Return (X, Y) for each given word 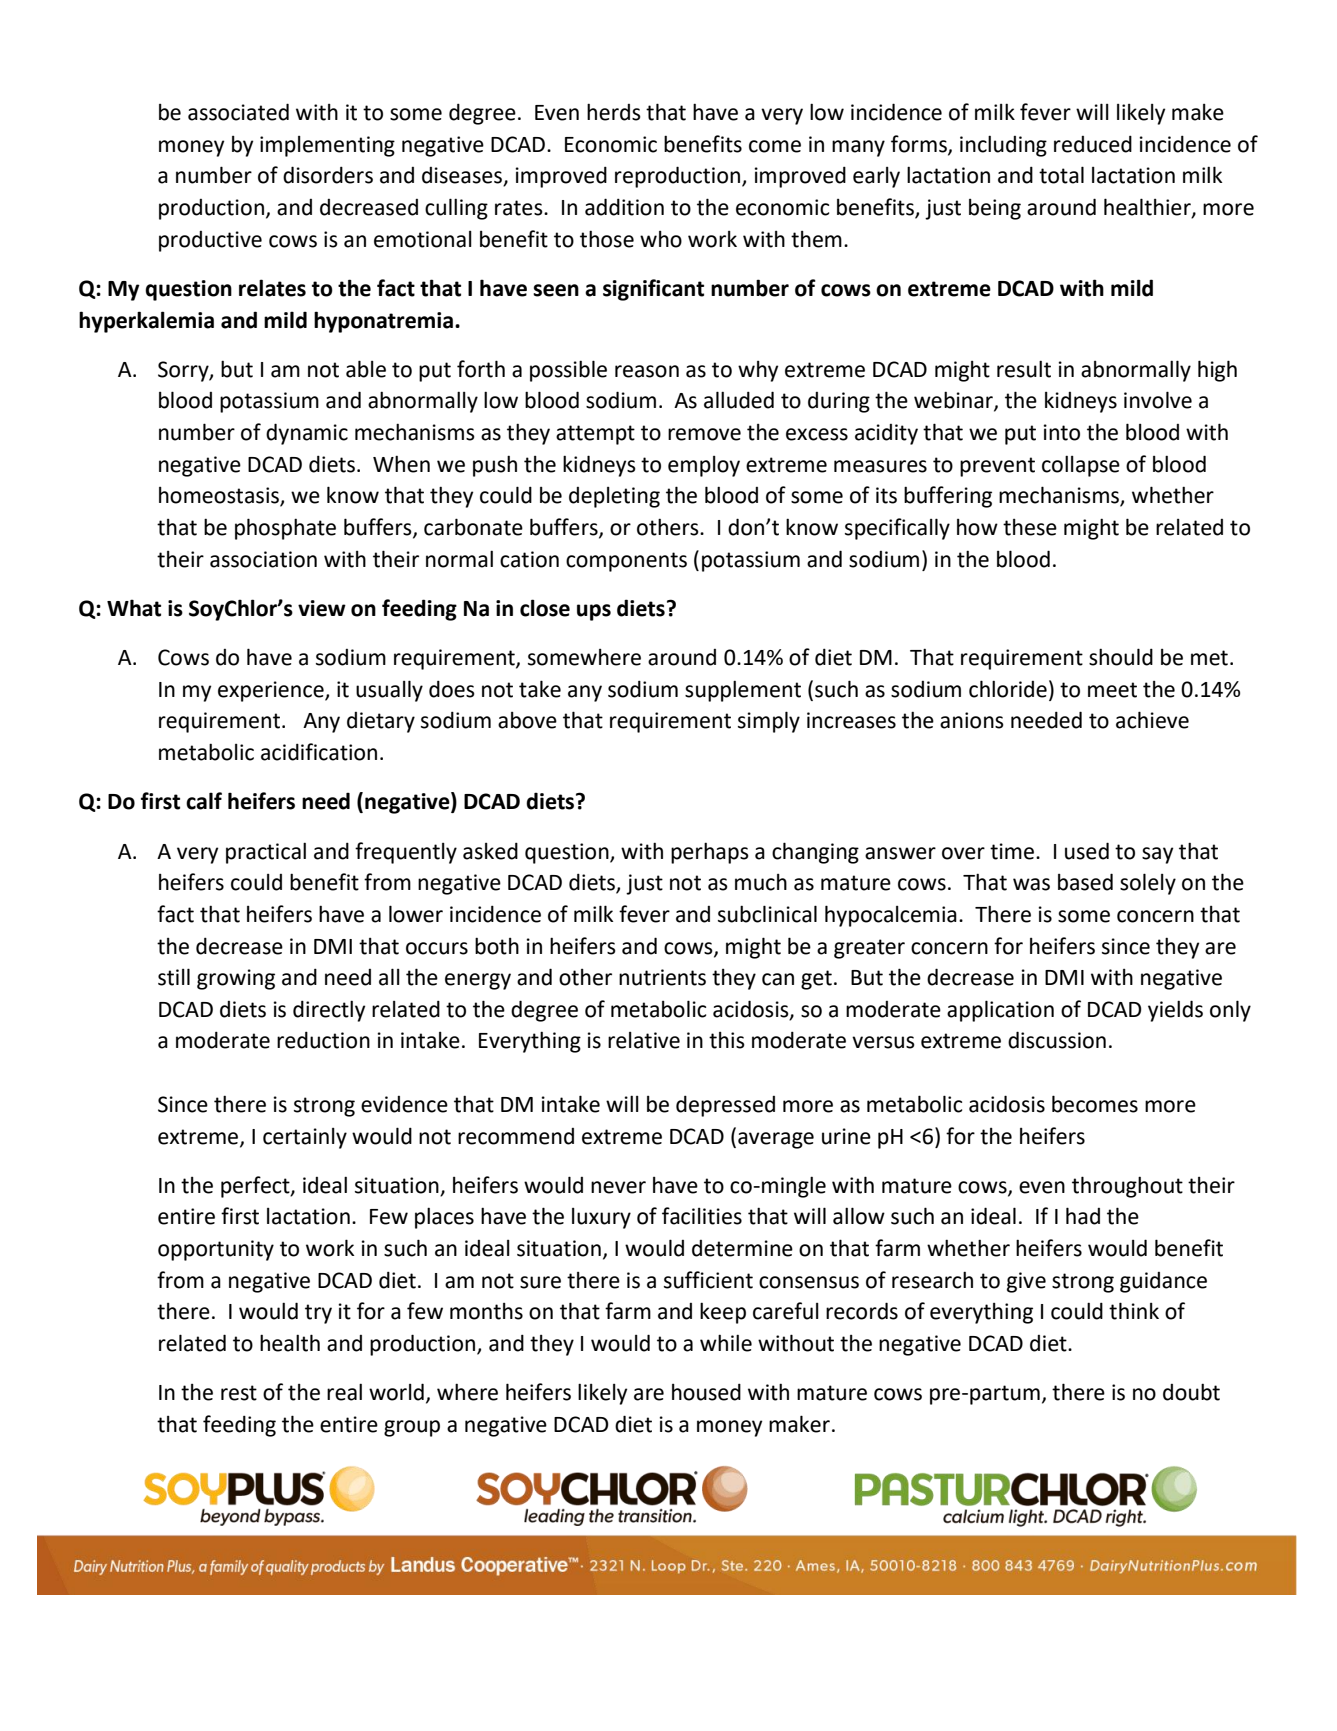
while (726, 1343)
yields (1175, 1011)
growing (236, 979)
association (263, 559)
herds (614, 112)
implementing (327, 146)
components (626, 562)
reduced (1093, 144)
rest (239, 1393)
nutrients (662, 977)
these (1030, 527)
